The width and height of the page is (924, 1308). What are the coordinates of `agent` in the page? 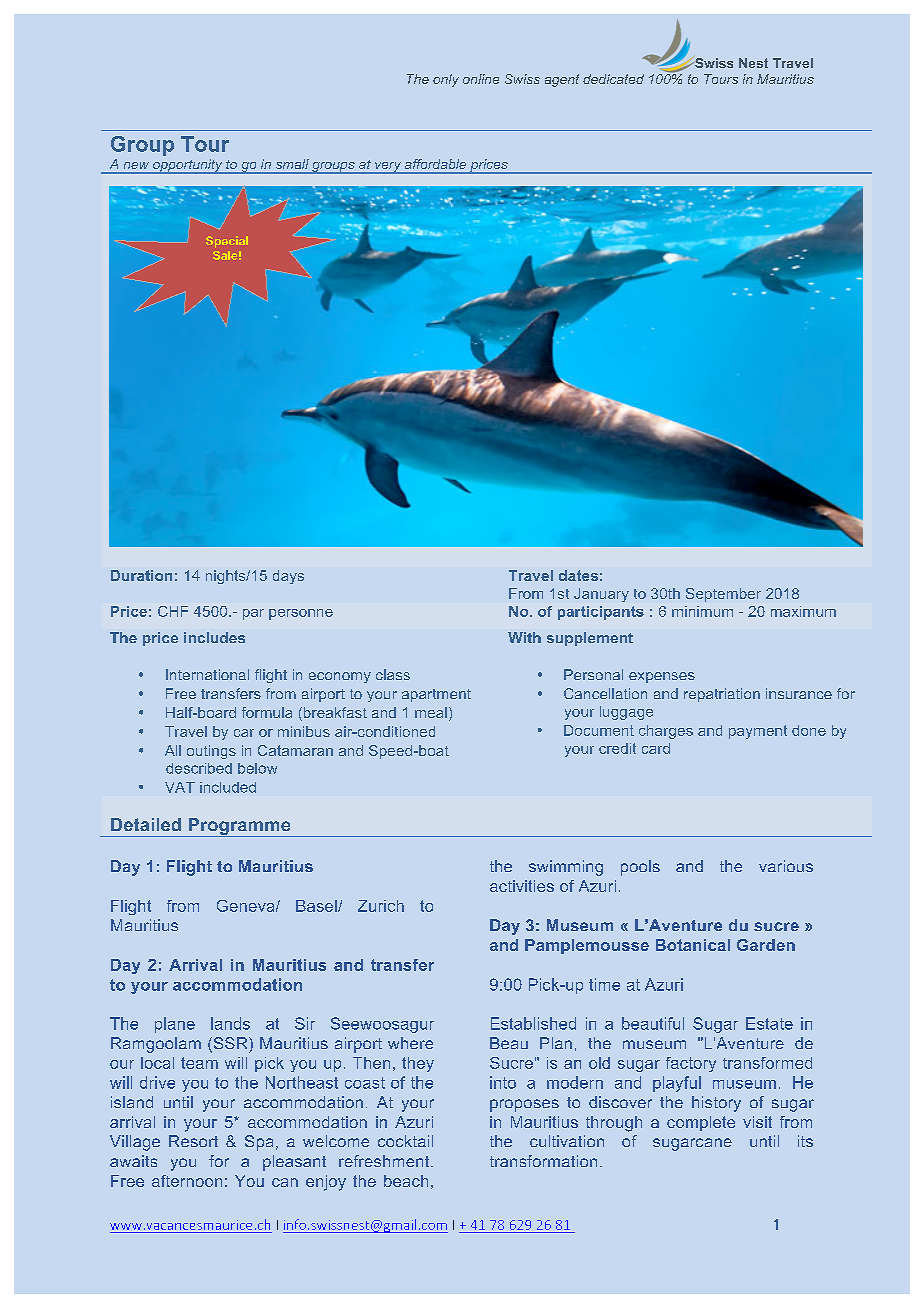 It's located at (562, 80).
